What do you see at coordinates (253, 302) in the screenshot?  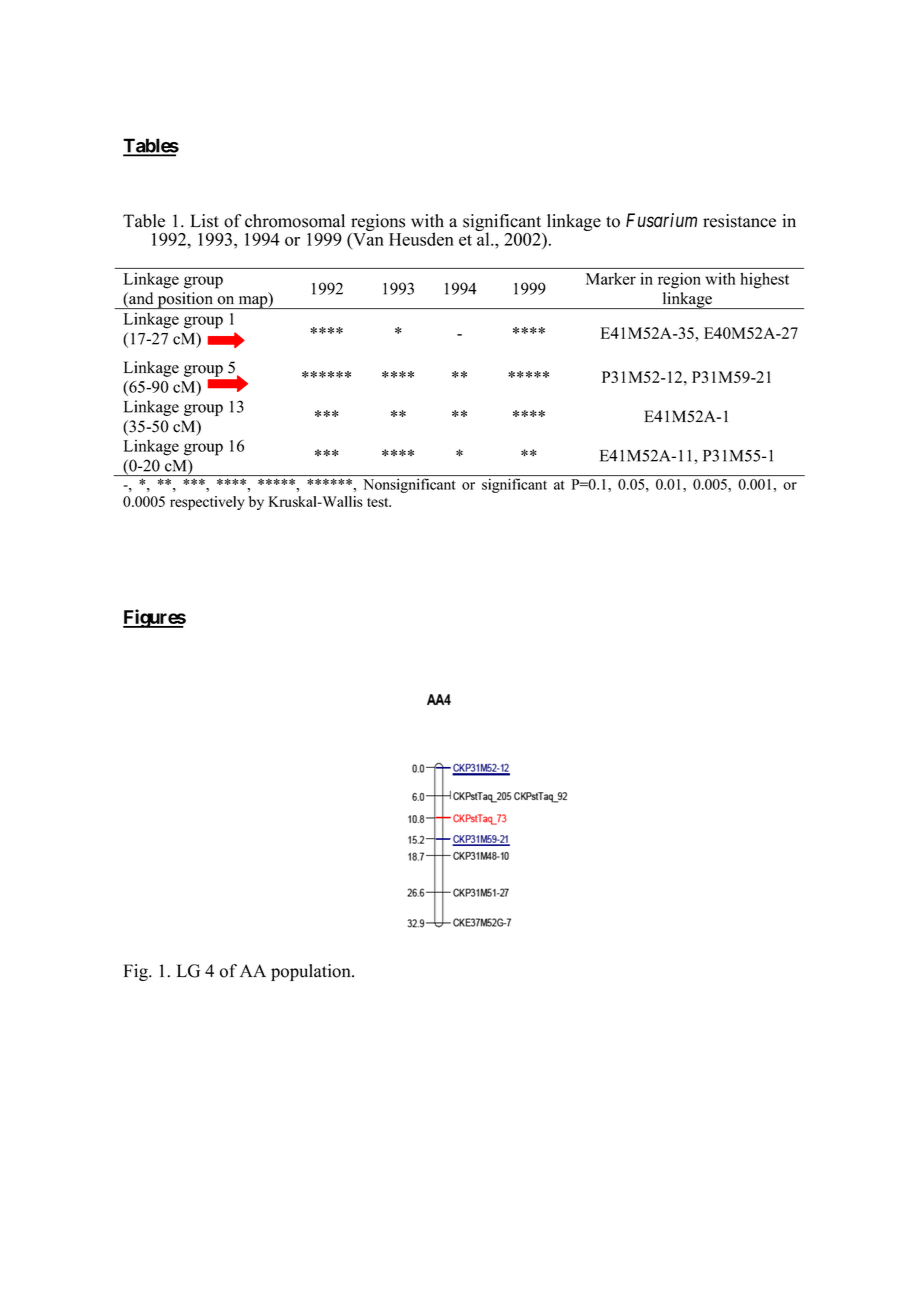 I see `map` at bounding box center [253, 302].
